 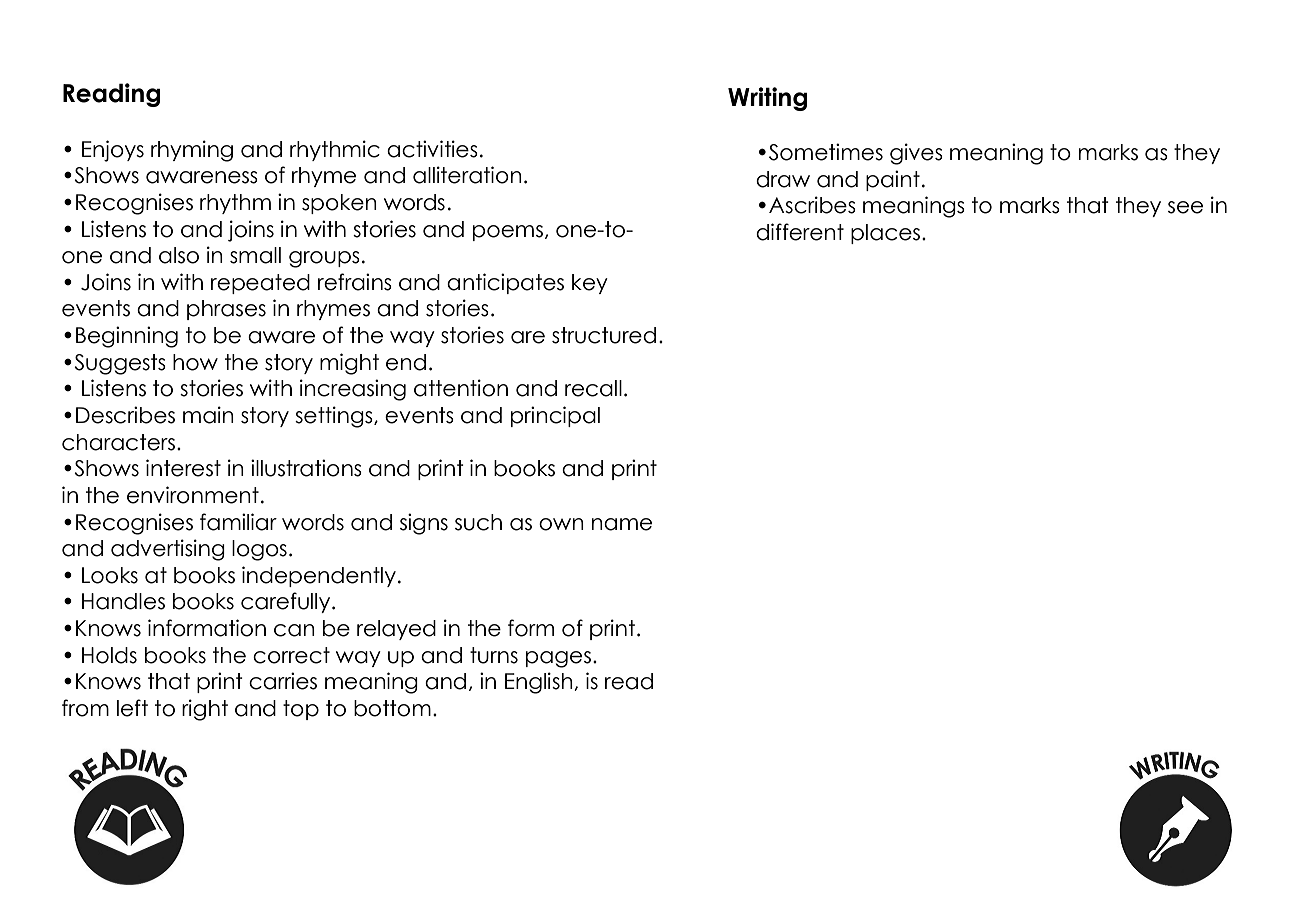 I want to click on right, so click(x=205, y=710).
